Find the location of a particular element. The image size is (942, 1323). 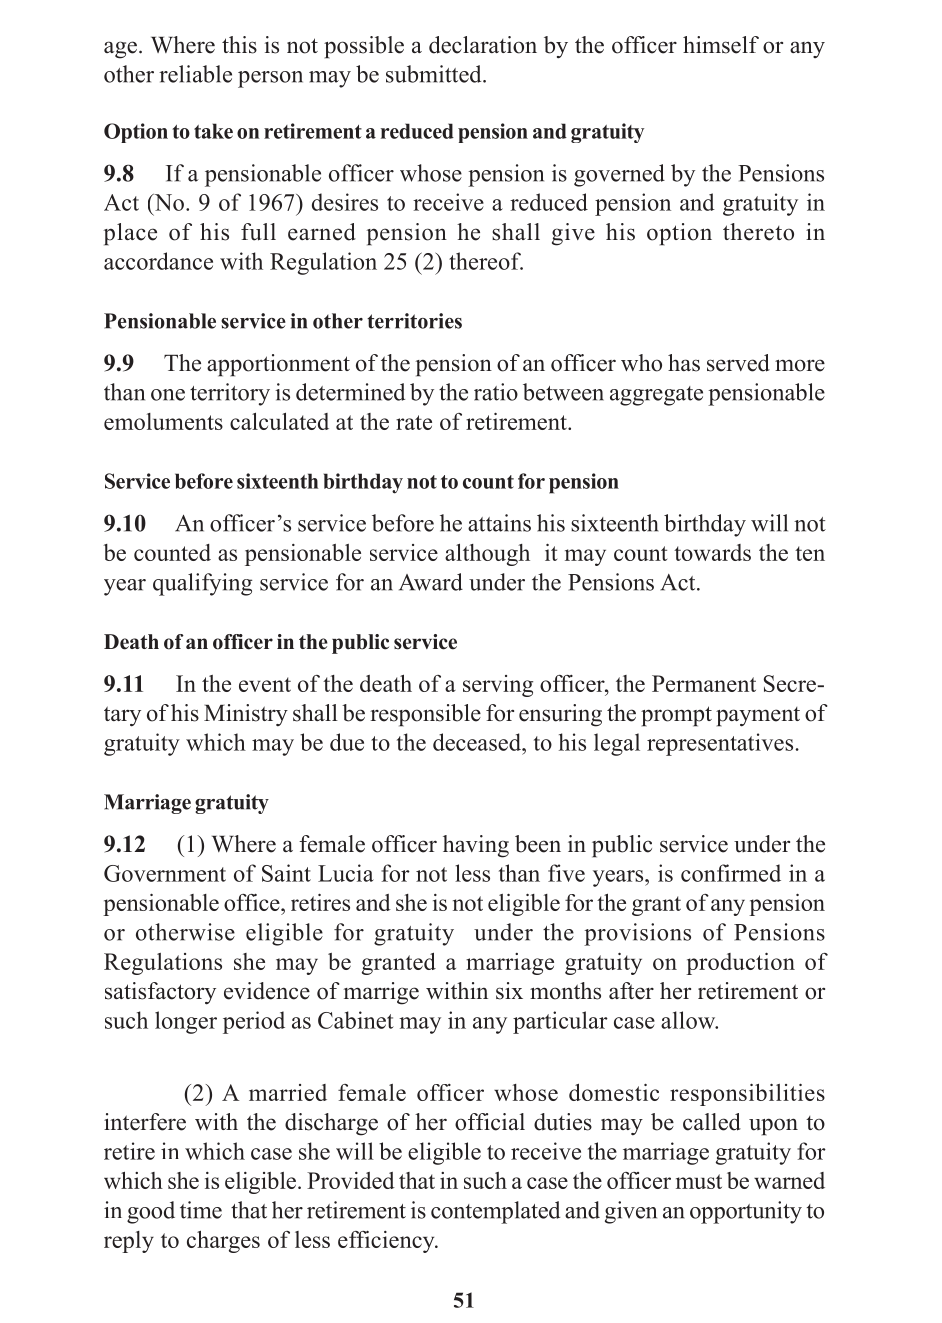

submitted is located at coordinates (435, 74).
